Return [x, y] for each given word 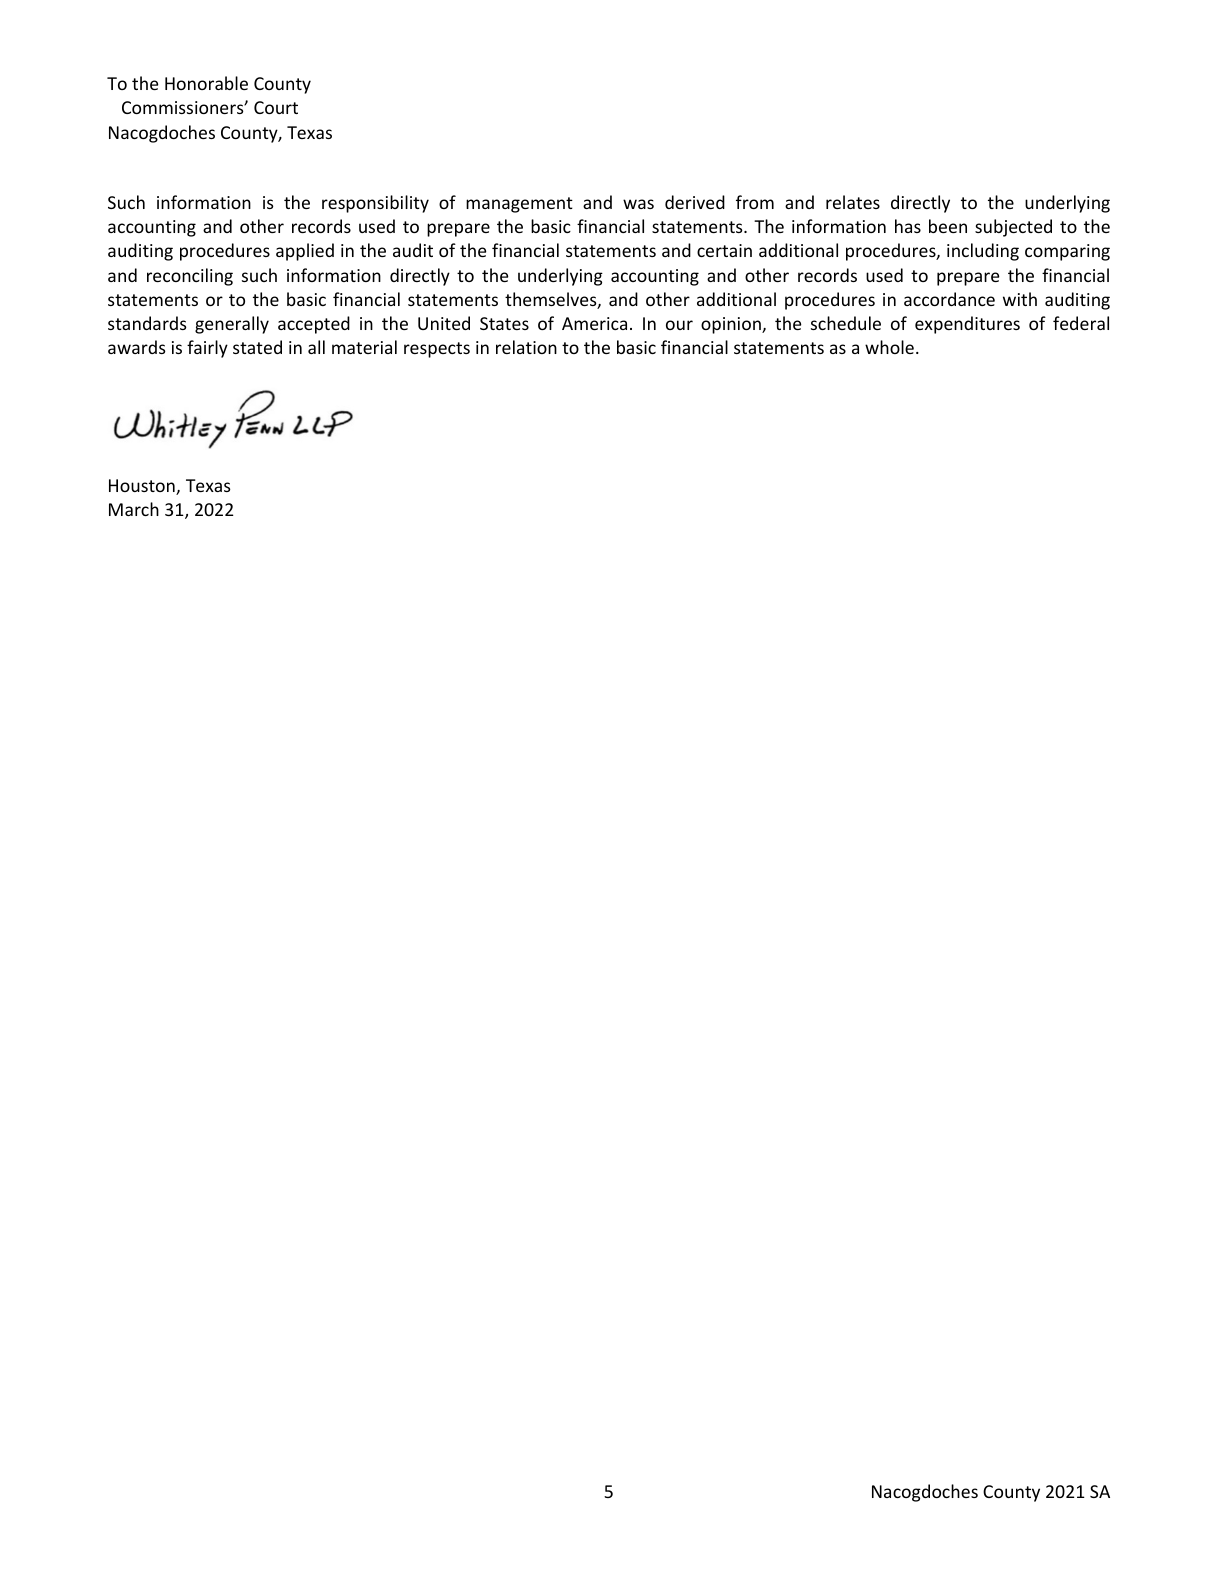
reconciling [190, 277]
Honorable [206, 83]
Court [276, 107]
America [594, 323]
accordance [949, 299]
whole [889, 347]
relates [853, 202]
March [134, 509]
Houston [143, 487]
